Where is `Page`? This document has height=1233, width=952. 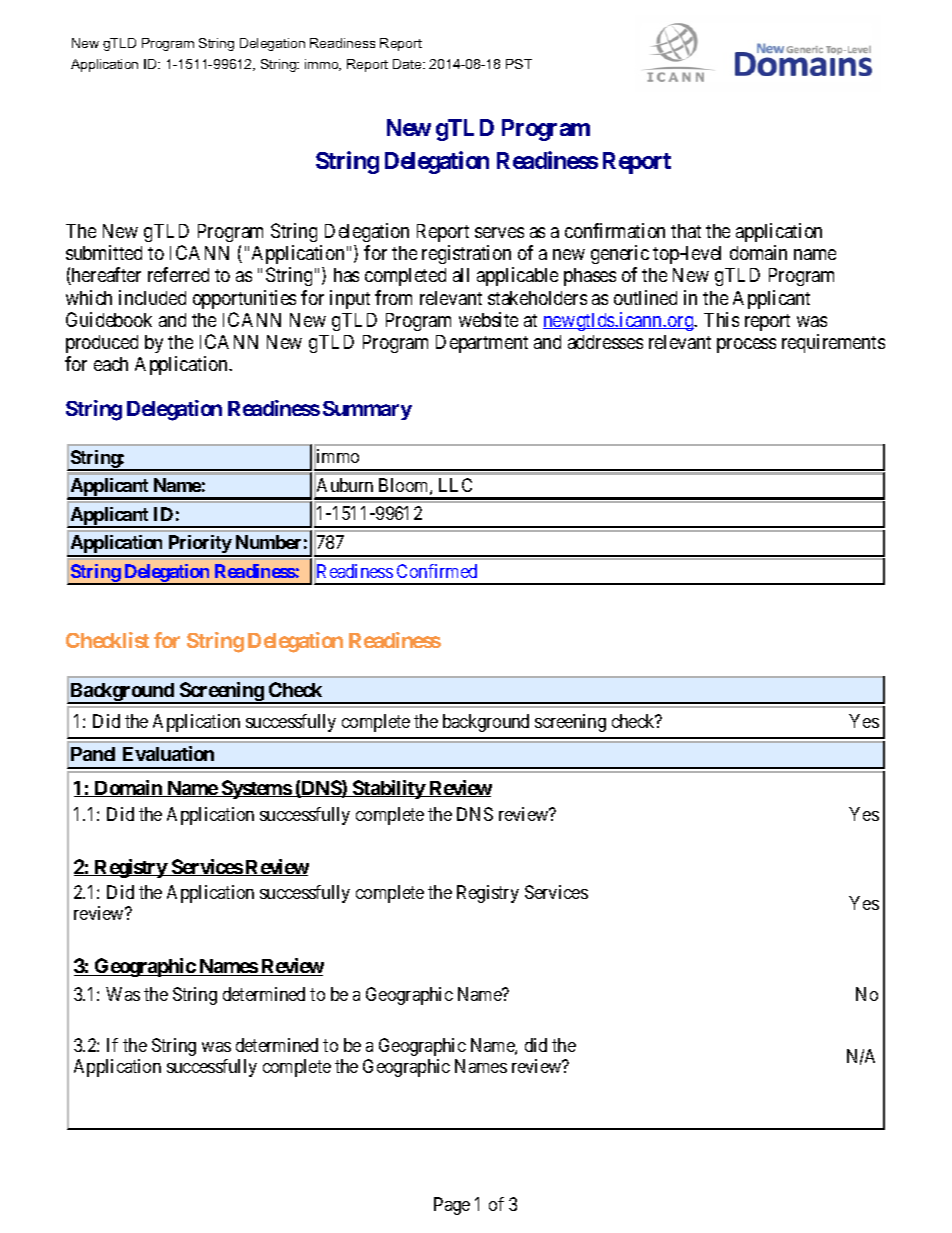
Page is located at coordinates (452, 1206).
